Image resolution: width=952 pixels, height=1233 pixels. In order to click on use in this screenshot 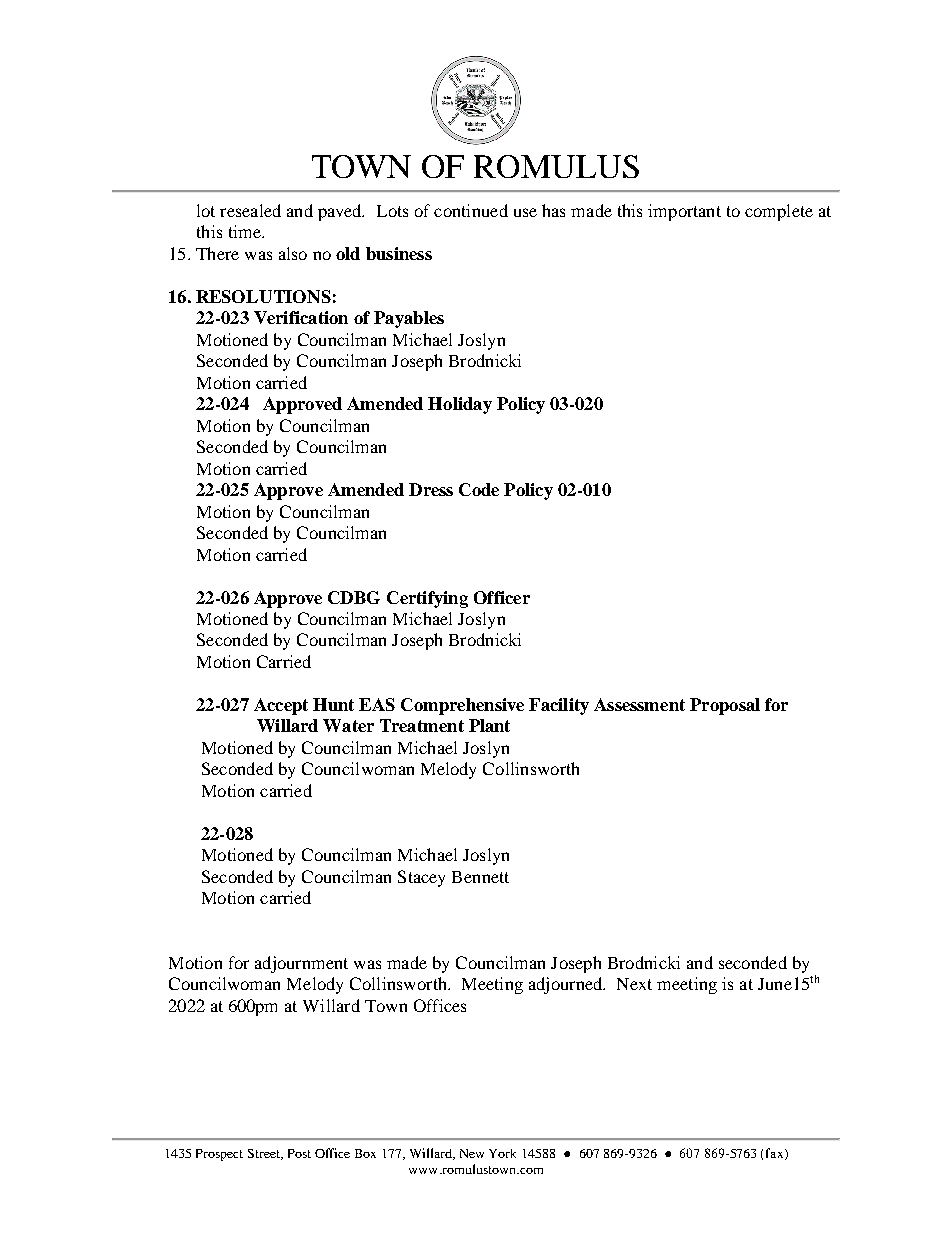, I will do `click(525, 212)`.
